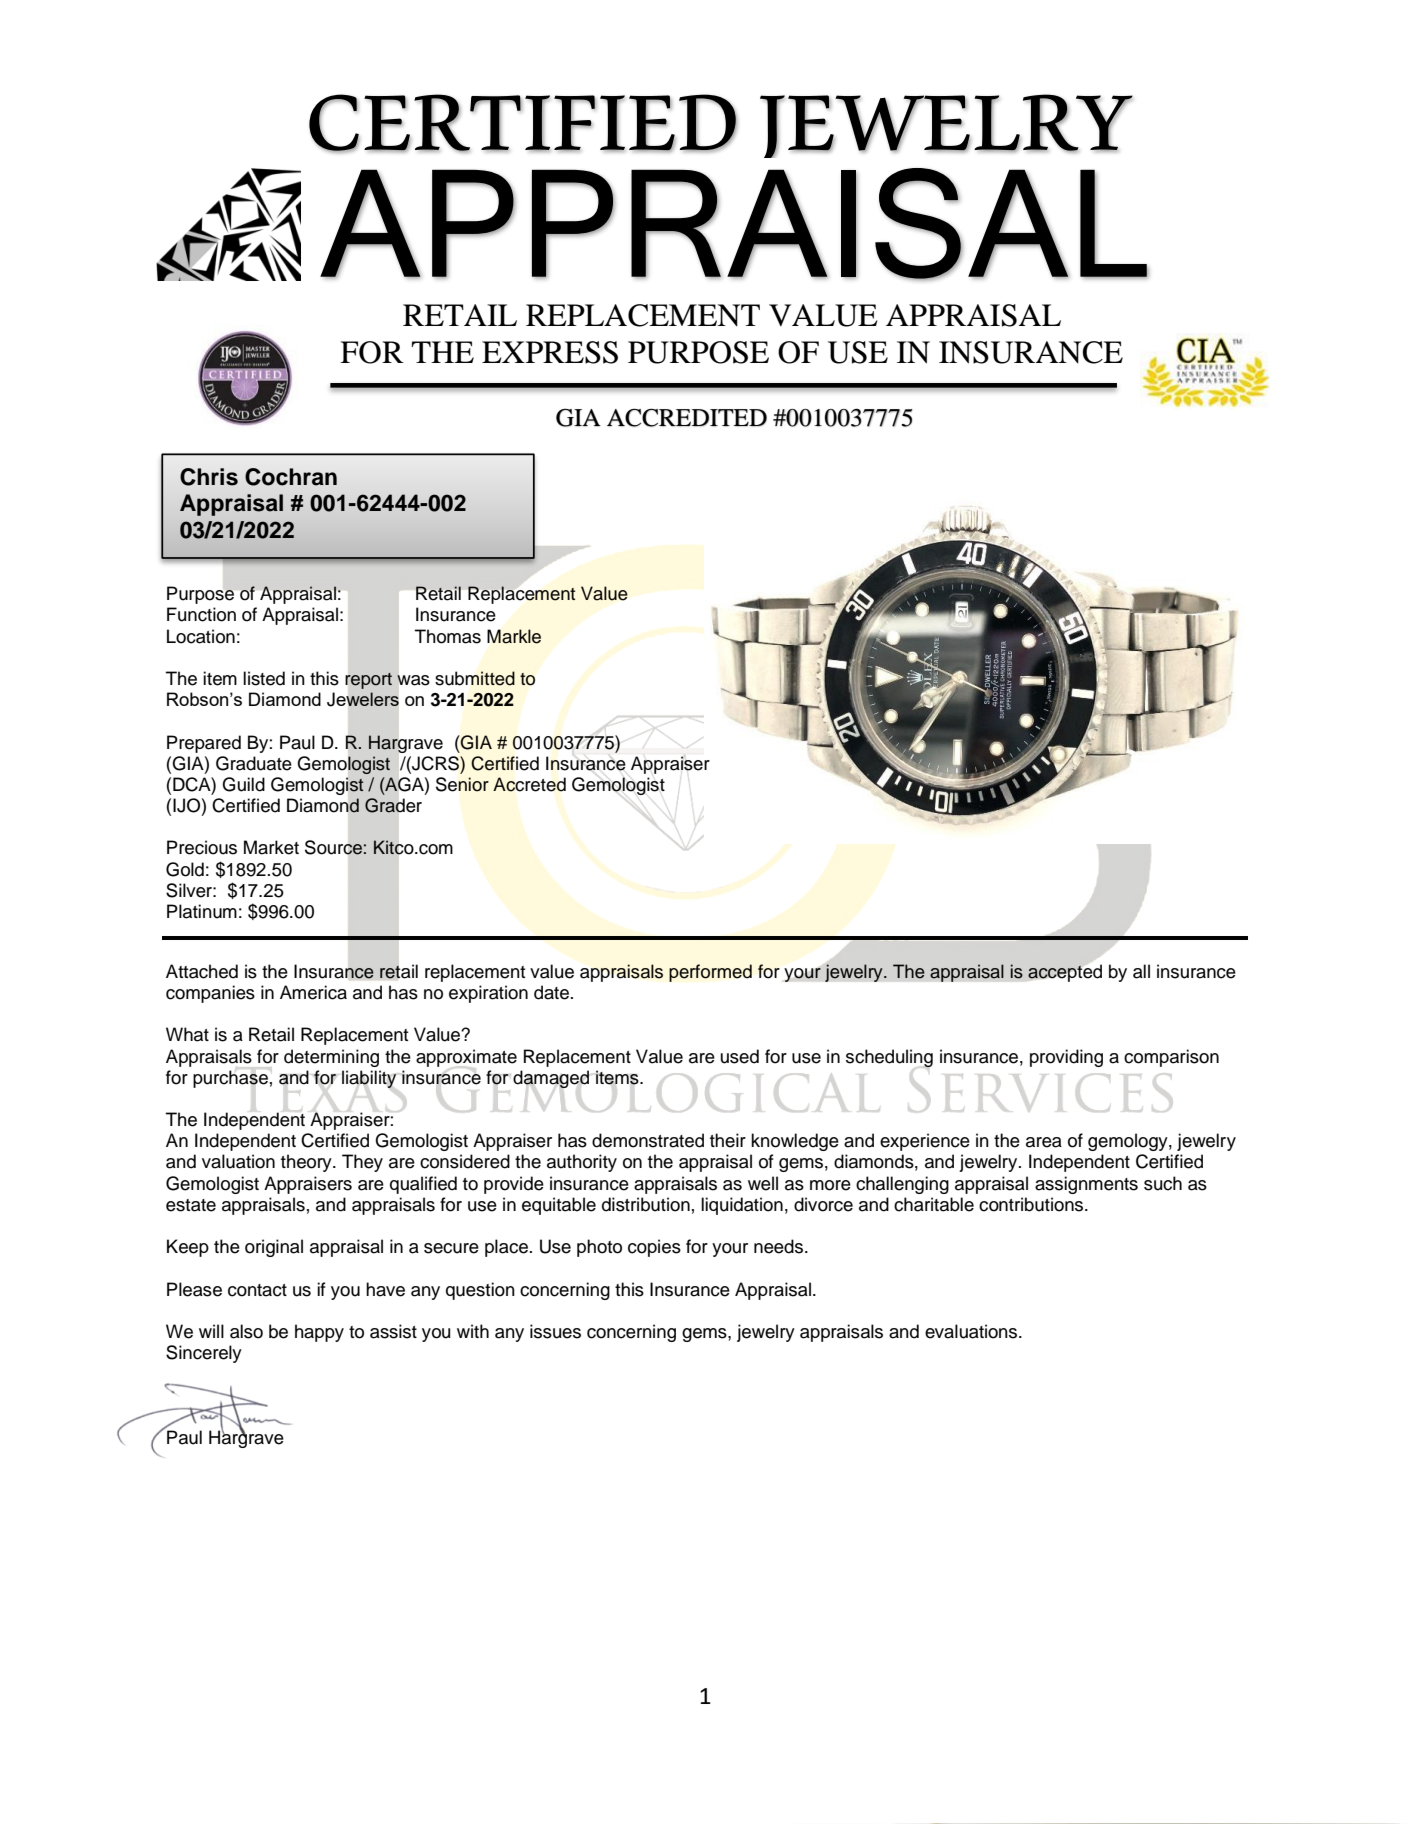 This screenshot has height=1824, width=1410. I want to click on ACCREDITED, so click(687, 417).
